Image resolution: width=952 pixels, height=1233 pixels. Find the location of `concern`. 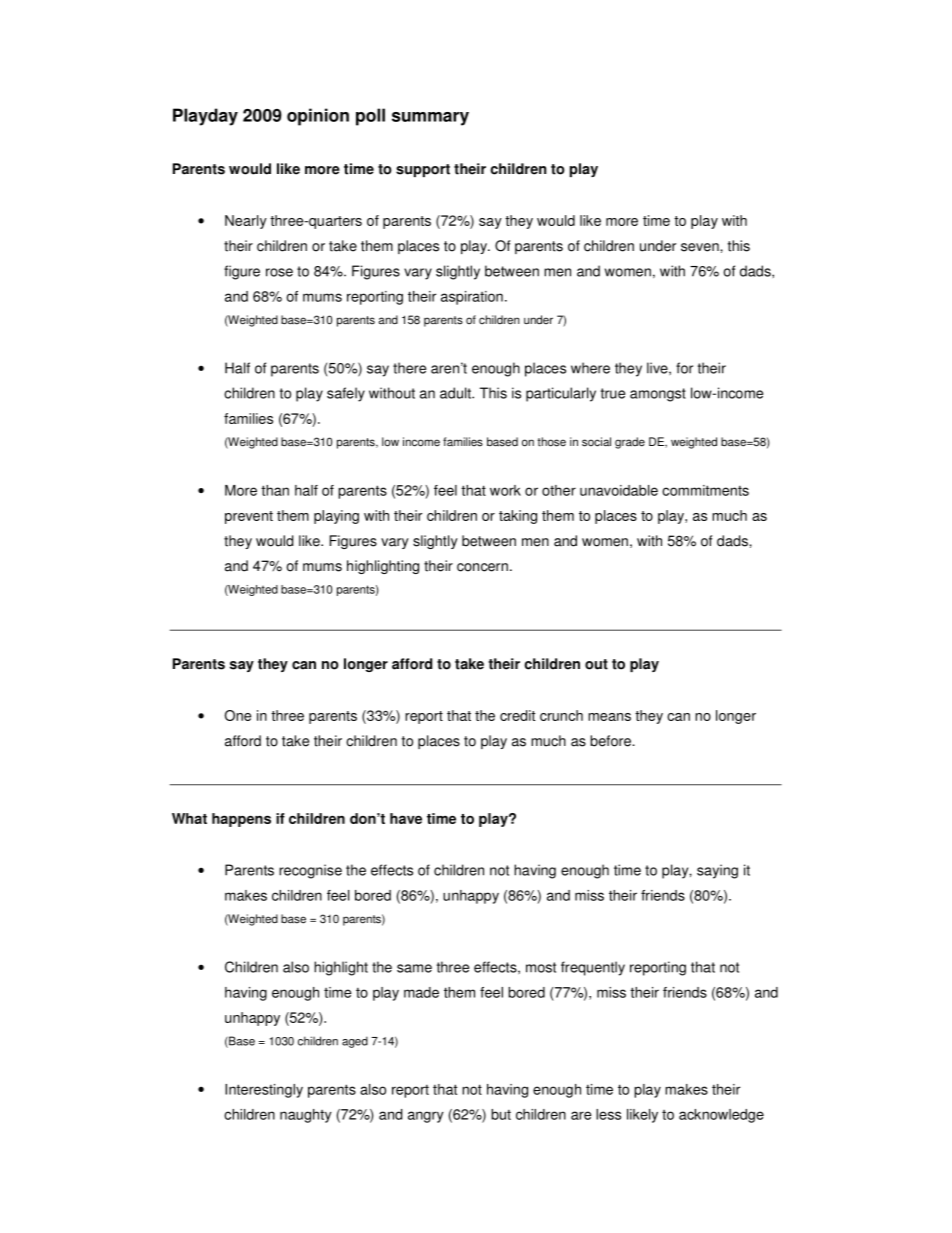

concern is located at coordinates (482, 567).
